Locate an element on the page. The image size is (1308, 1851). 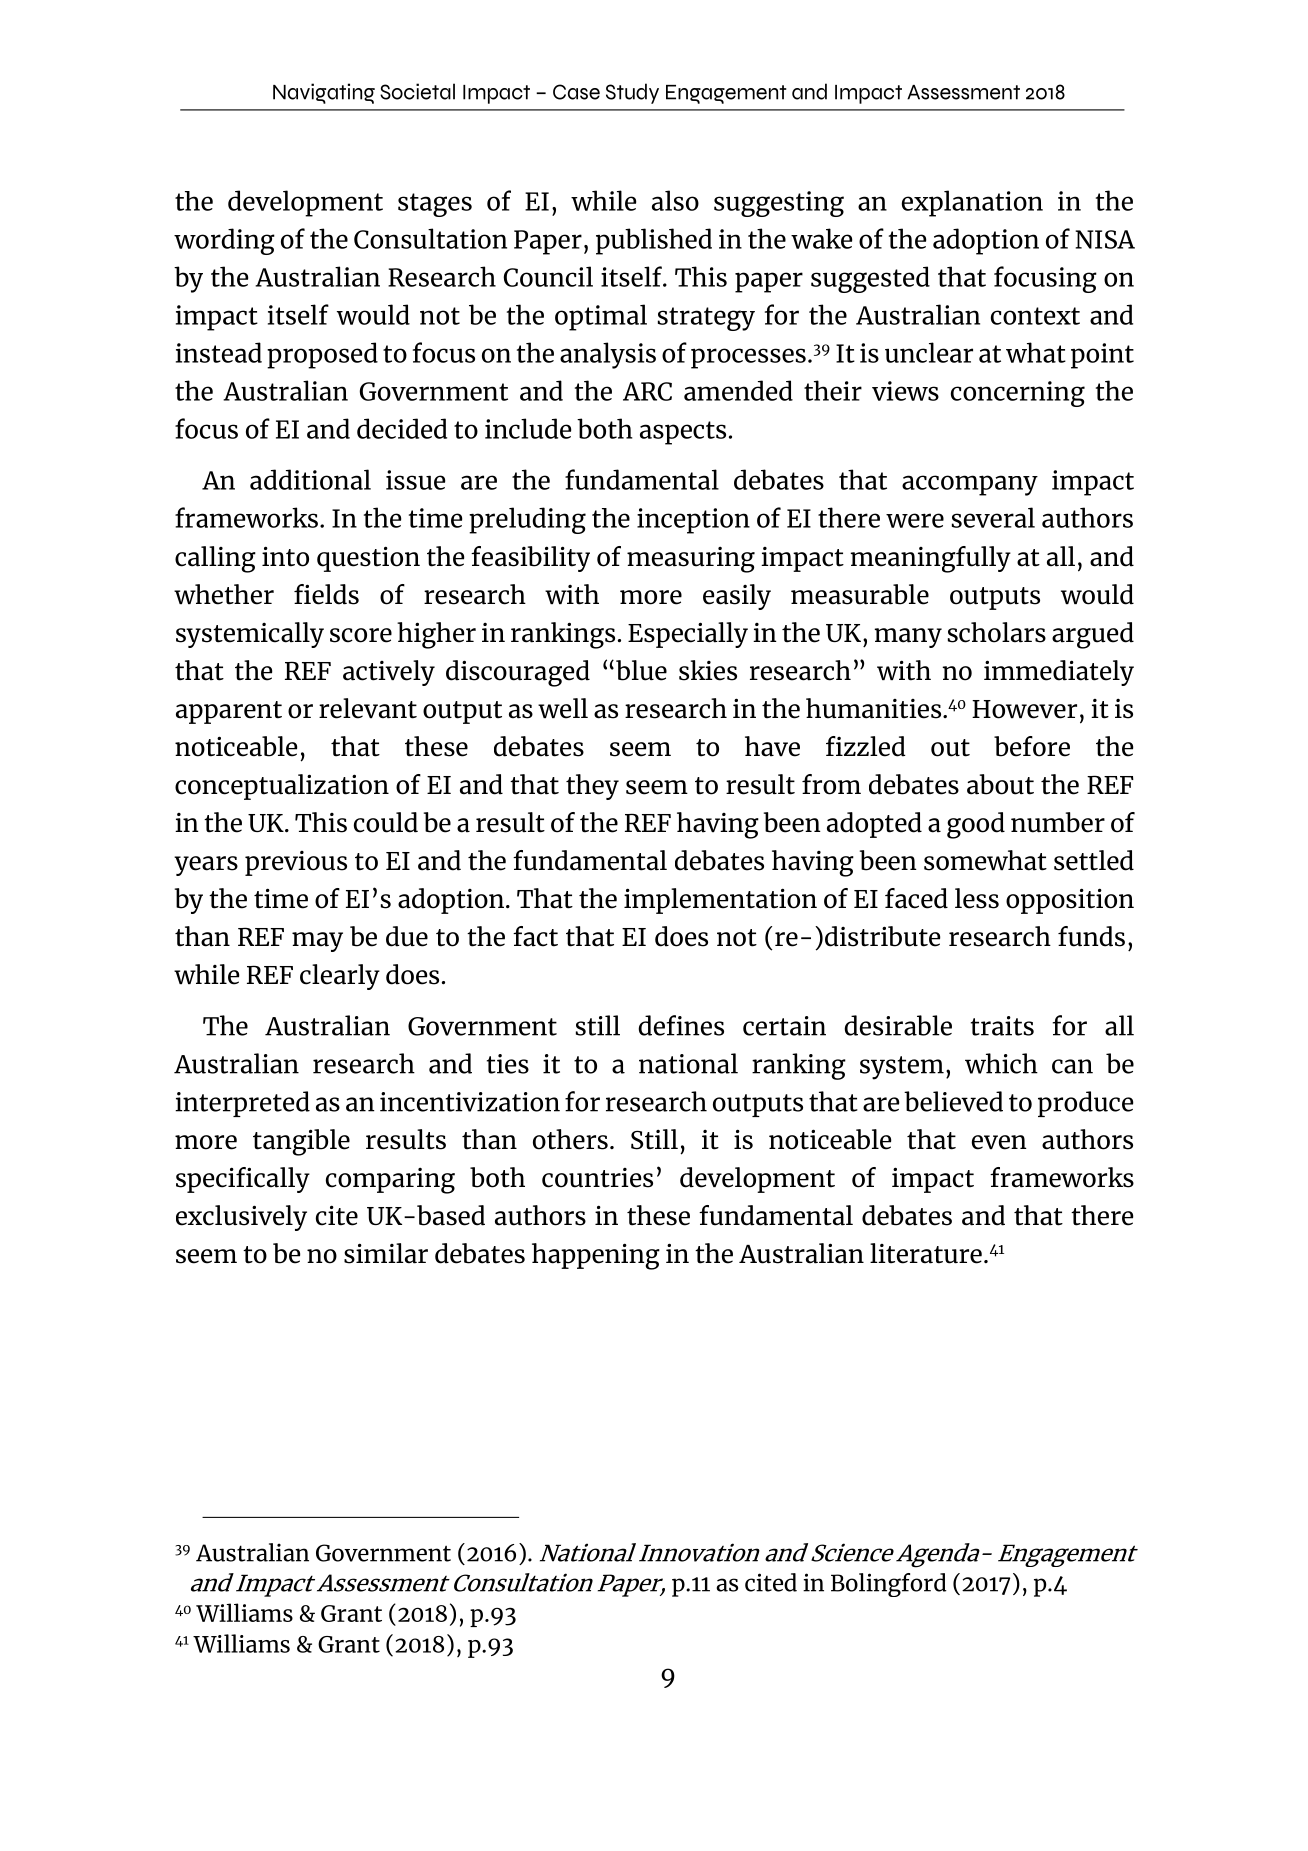
explanation is located at coordinates (972, 203).
